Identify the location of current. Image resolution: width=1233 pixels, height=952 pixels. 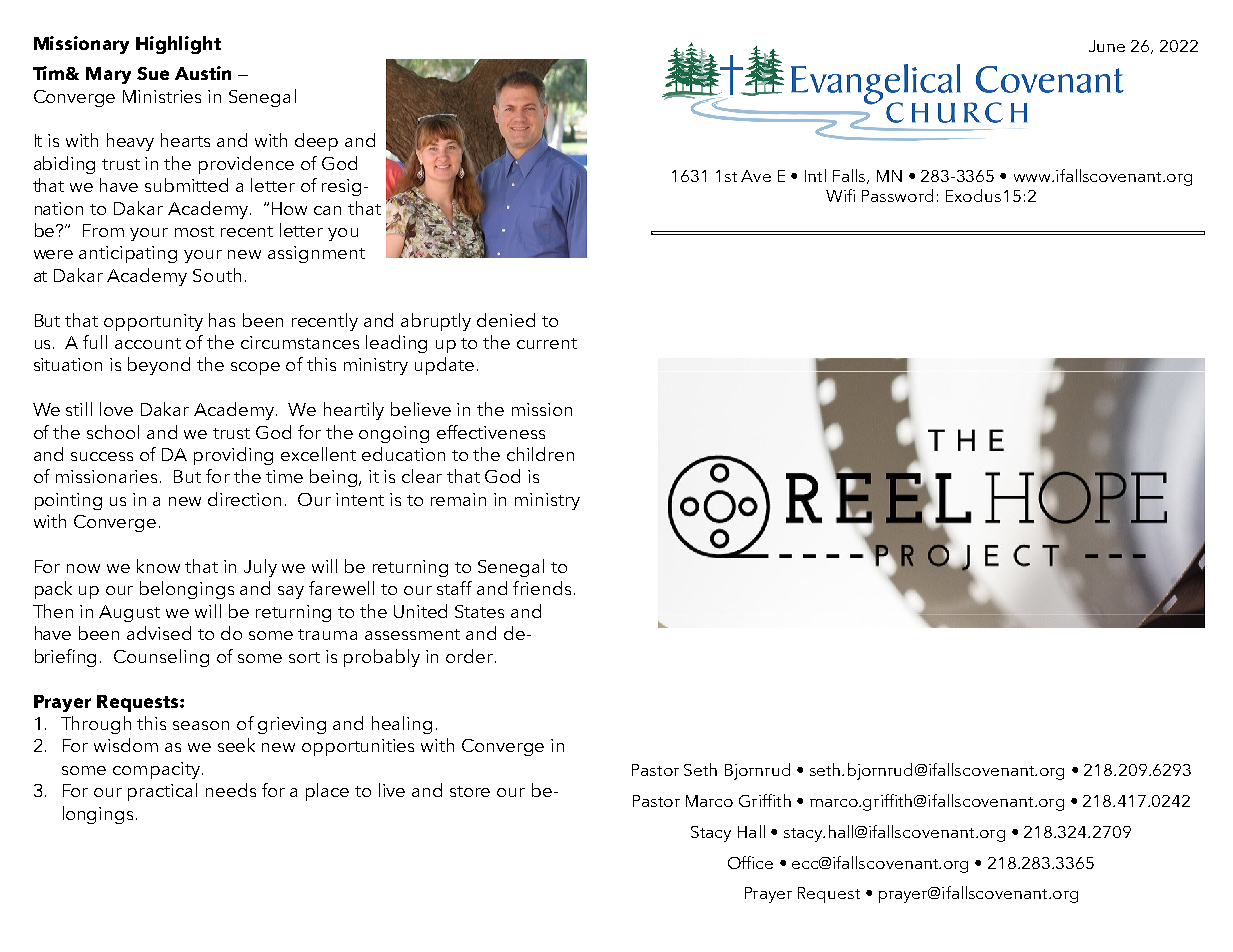
(547, 343).
